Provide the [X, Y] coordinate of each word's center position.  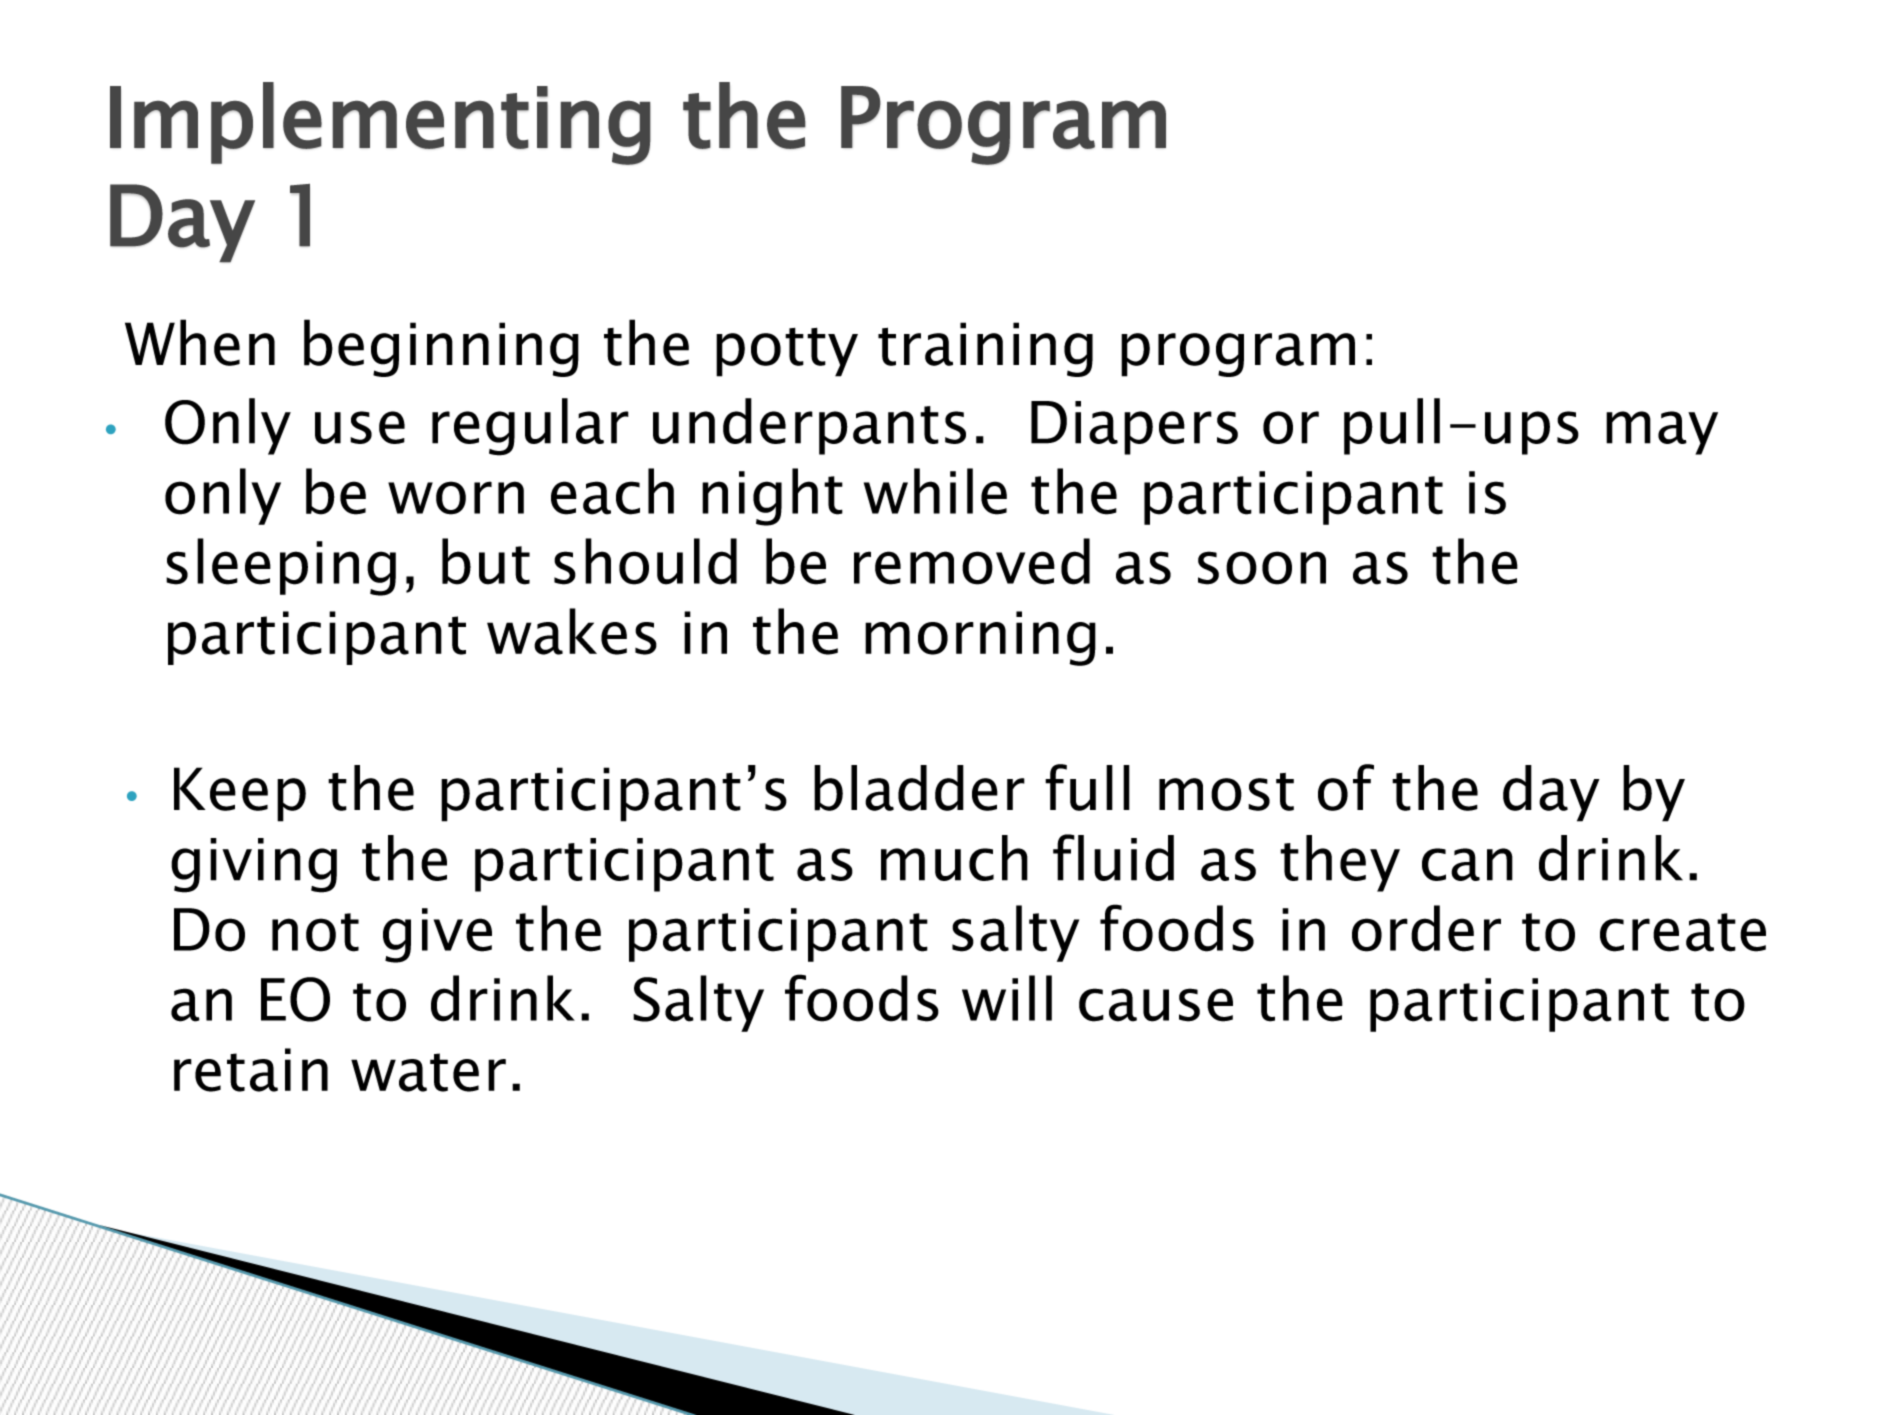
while [935, 491]
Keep [240, 794]
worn [456, 498]
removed [972, 561]
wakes [572, 631]
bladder [919, 788]
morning [980, 638]
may [1662, 433]
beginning [441, 348]
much [954, 858]
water [428, 1072]
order [1426, 928]
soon [1262, 568]
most [1226, 792]
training [985, 349]
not [315, 932]
